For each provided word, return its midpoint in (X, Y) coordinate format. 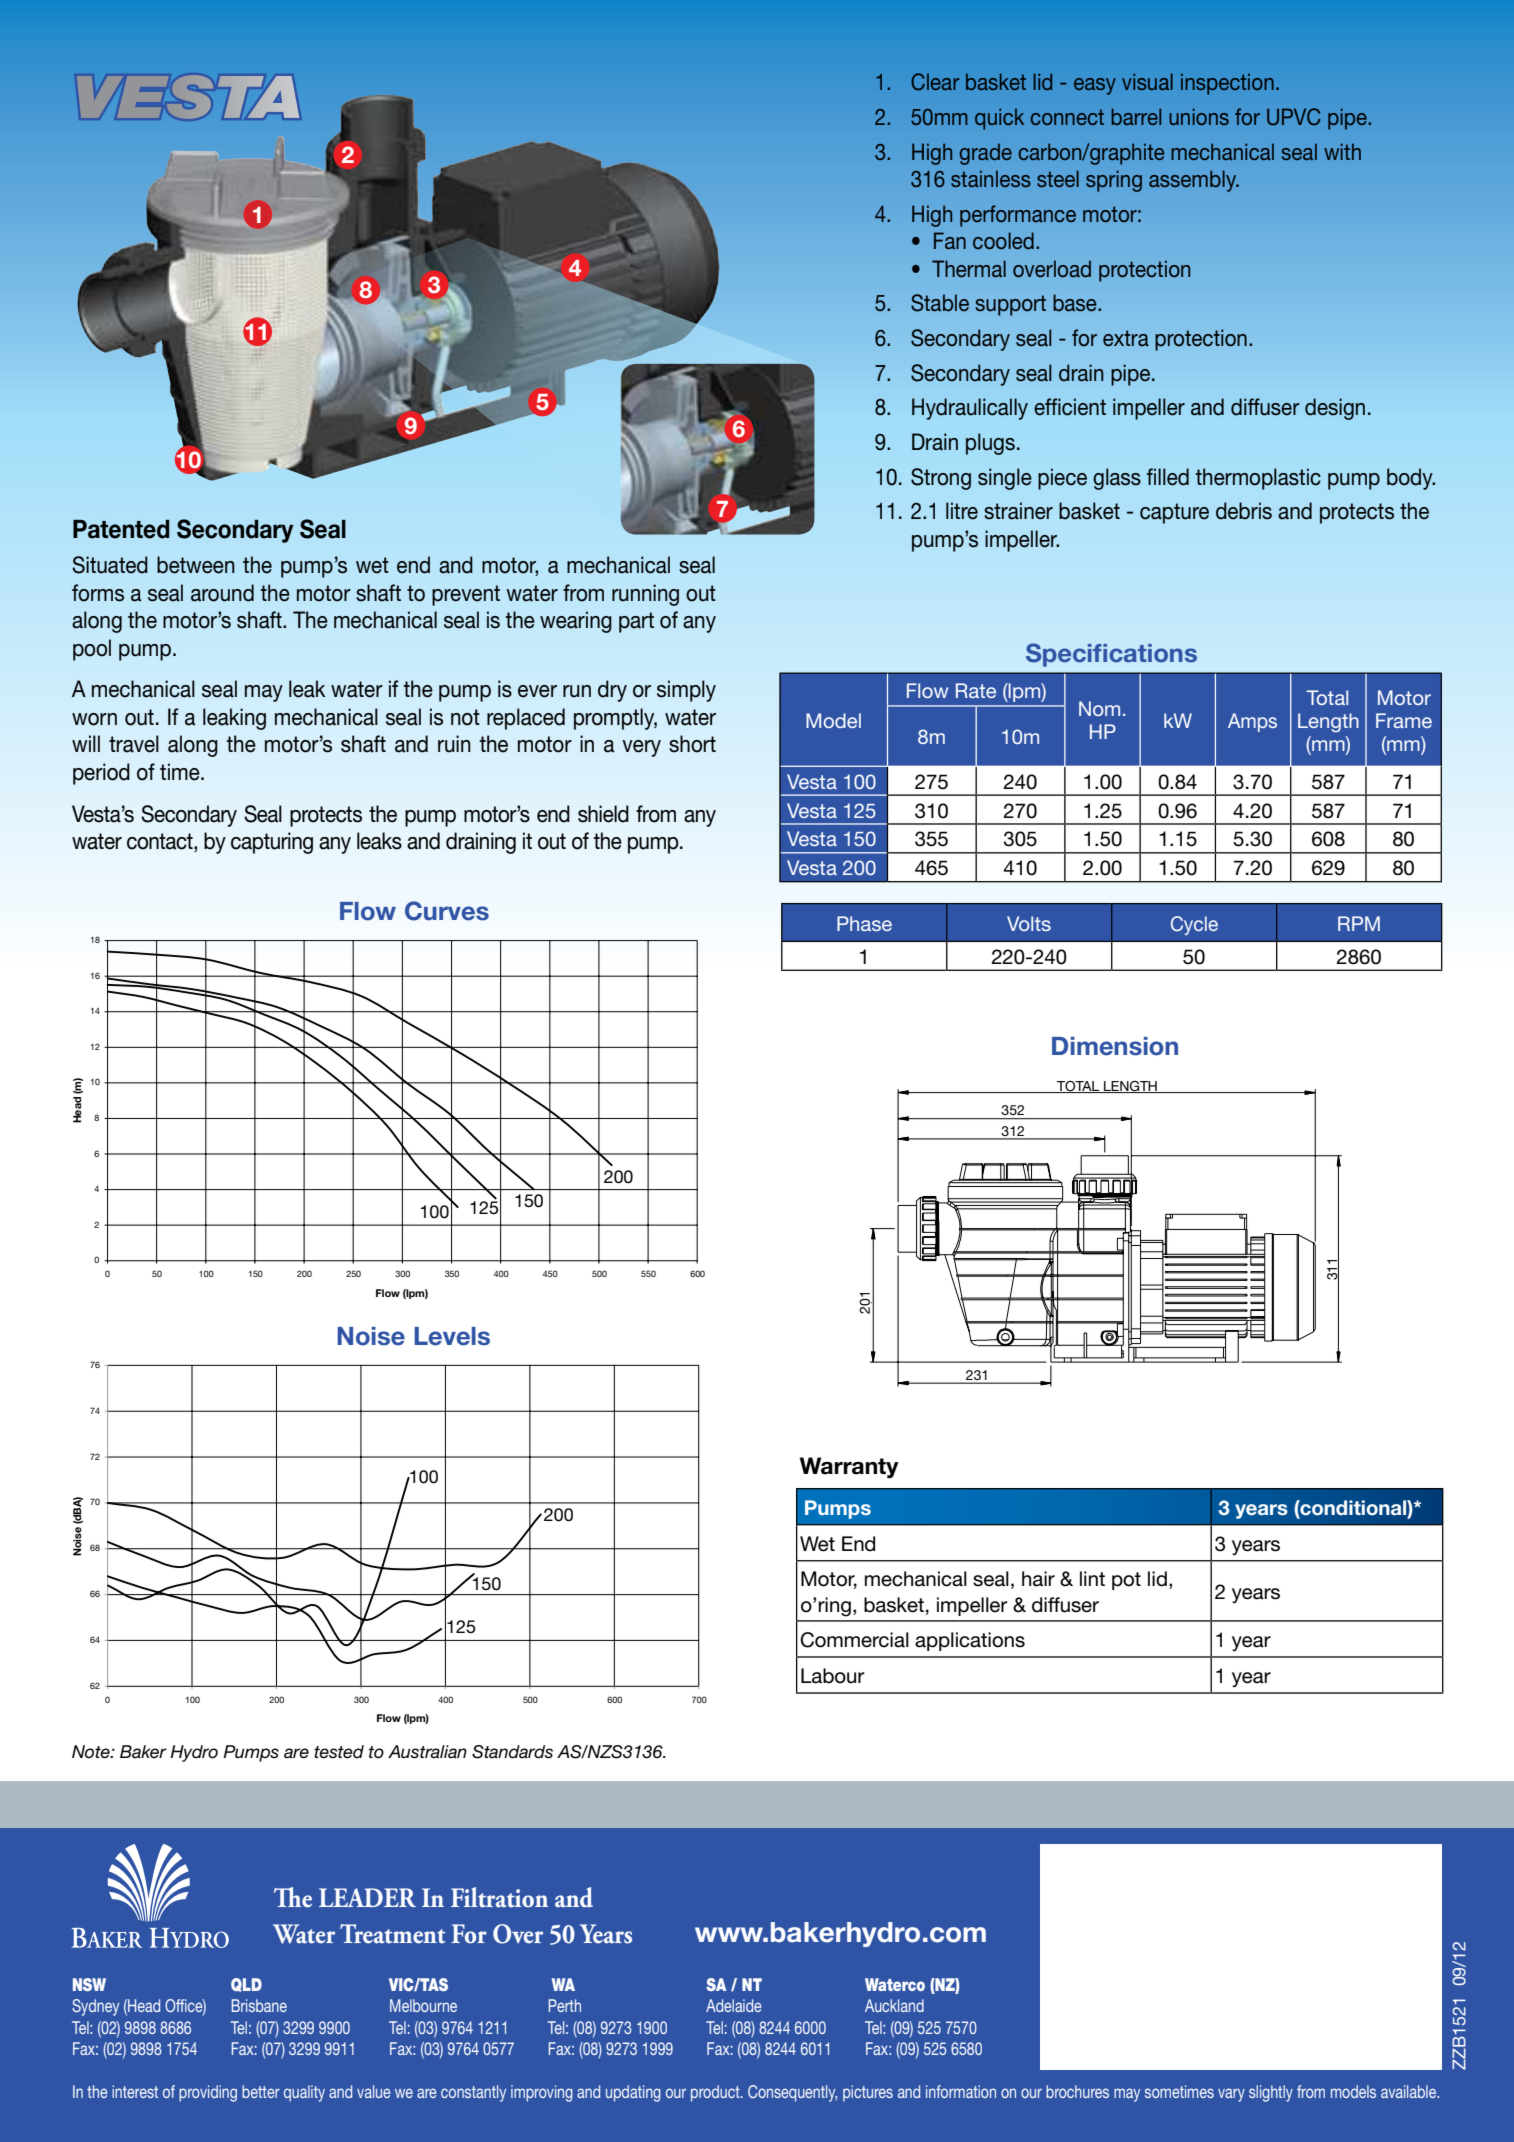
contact (161, 842)
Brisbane (259, 2005)
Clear (935, 82)
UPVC (1294, 117)
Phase (864, 923)
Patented (121, 529)
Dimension (1115, 1046)
